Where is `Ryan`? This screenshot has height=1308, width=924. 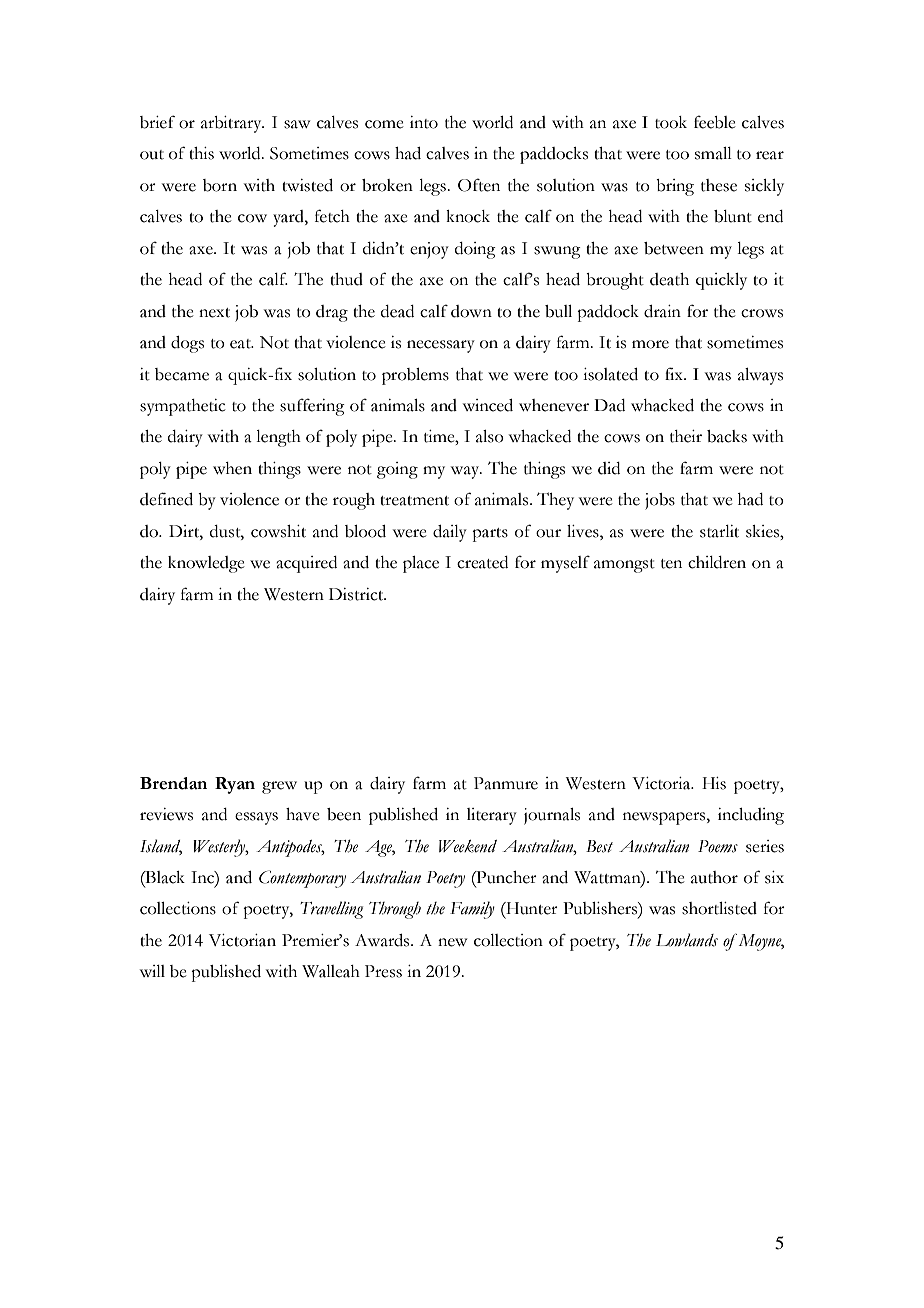
Ryan is located at coordinates (235, 785).
